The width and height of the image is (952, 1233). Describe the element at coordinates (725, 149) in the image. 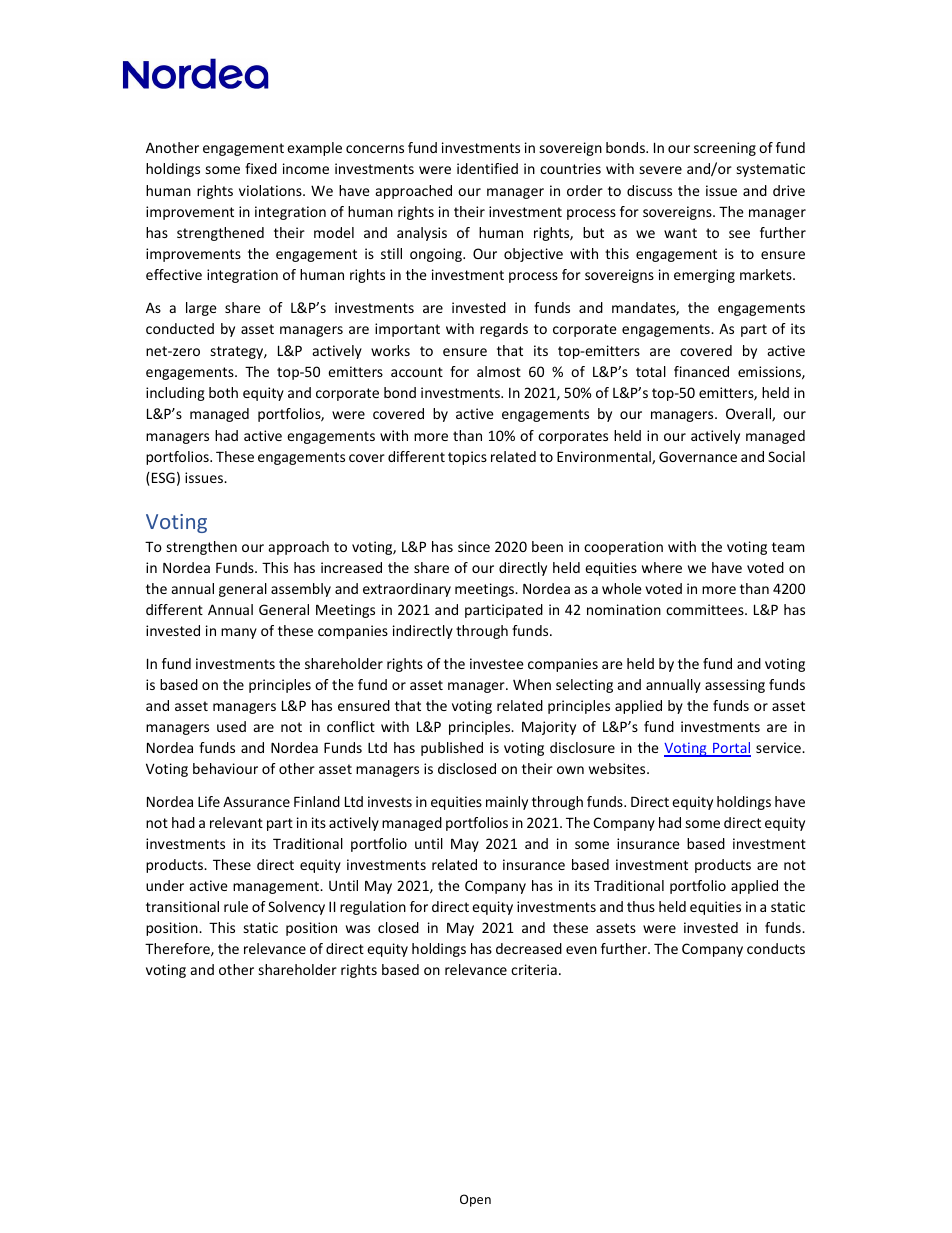

I see `screening` at that location.
